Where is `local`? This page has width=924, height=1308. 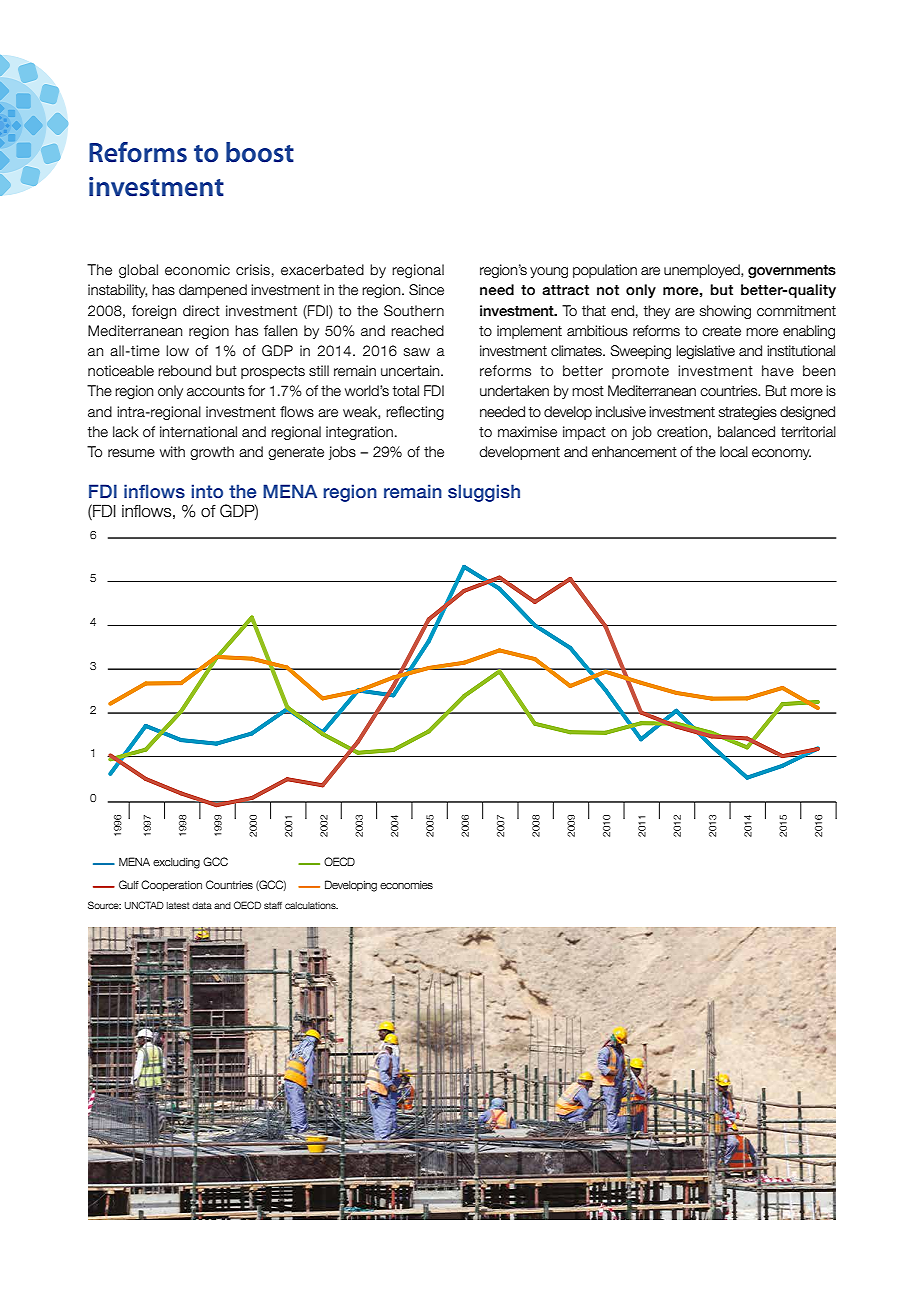
local is located at coordinates (734, 452).
